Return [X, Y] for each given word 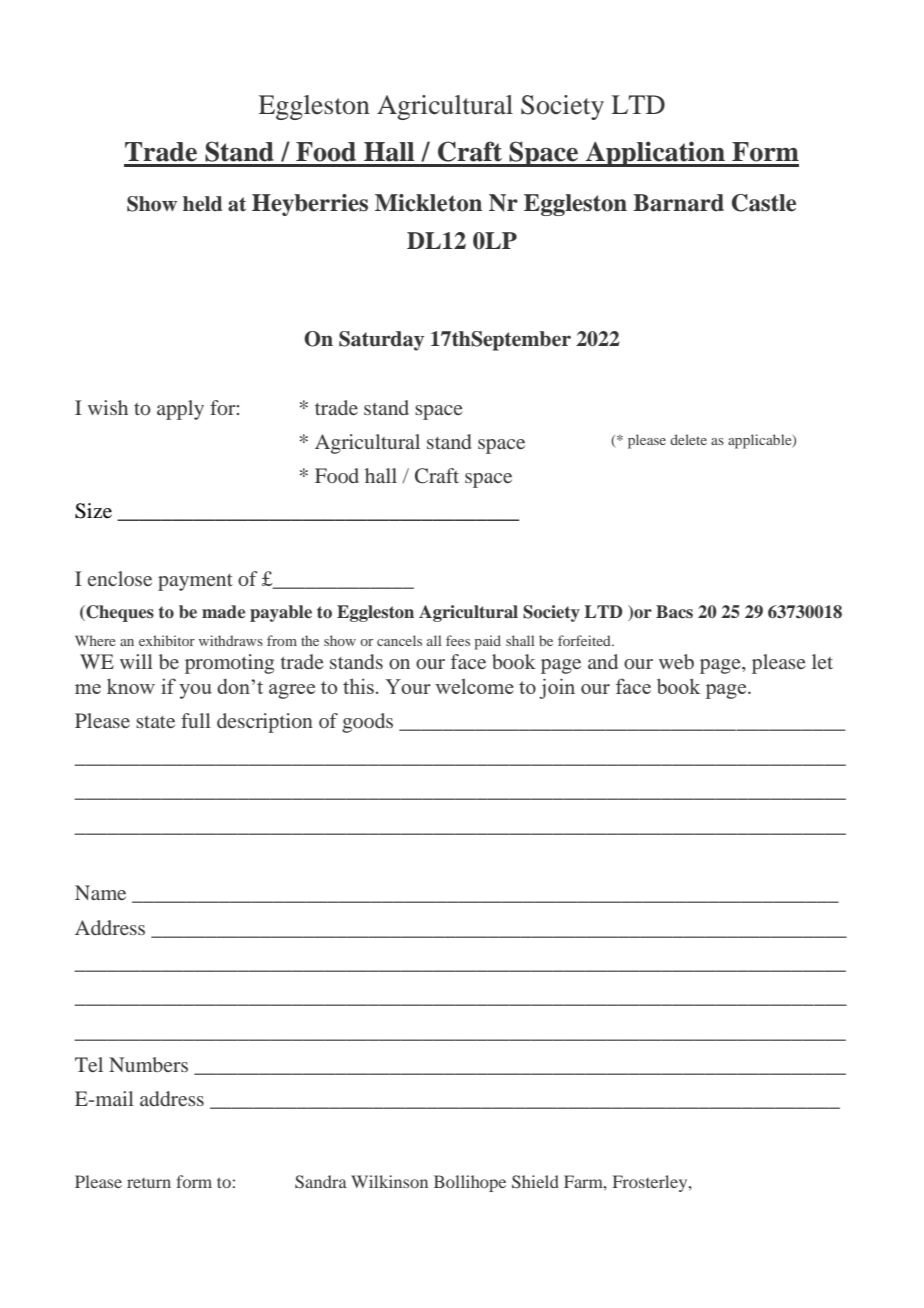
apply [180, 410]
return [149, 1183]
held [202, 204]
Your [408, 686]
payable [281, 613]
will [136, 661]
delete [688, 439]
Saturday [381, 341]
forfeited [585, 640]
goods [367, 723]
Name [100, 892]
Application [655, 154]
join [557, 688]
